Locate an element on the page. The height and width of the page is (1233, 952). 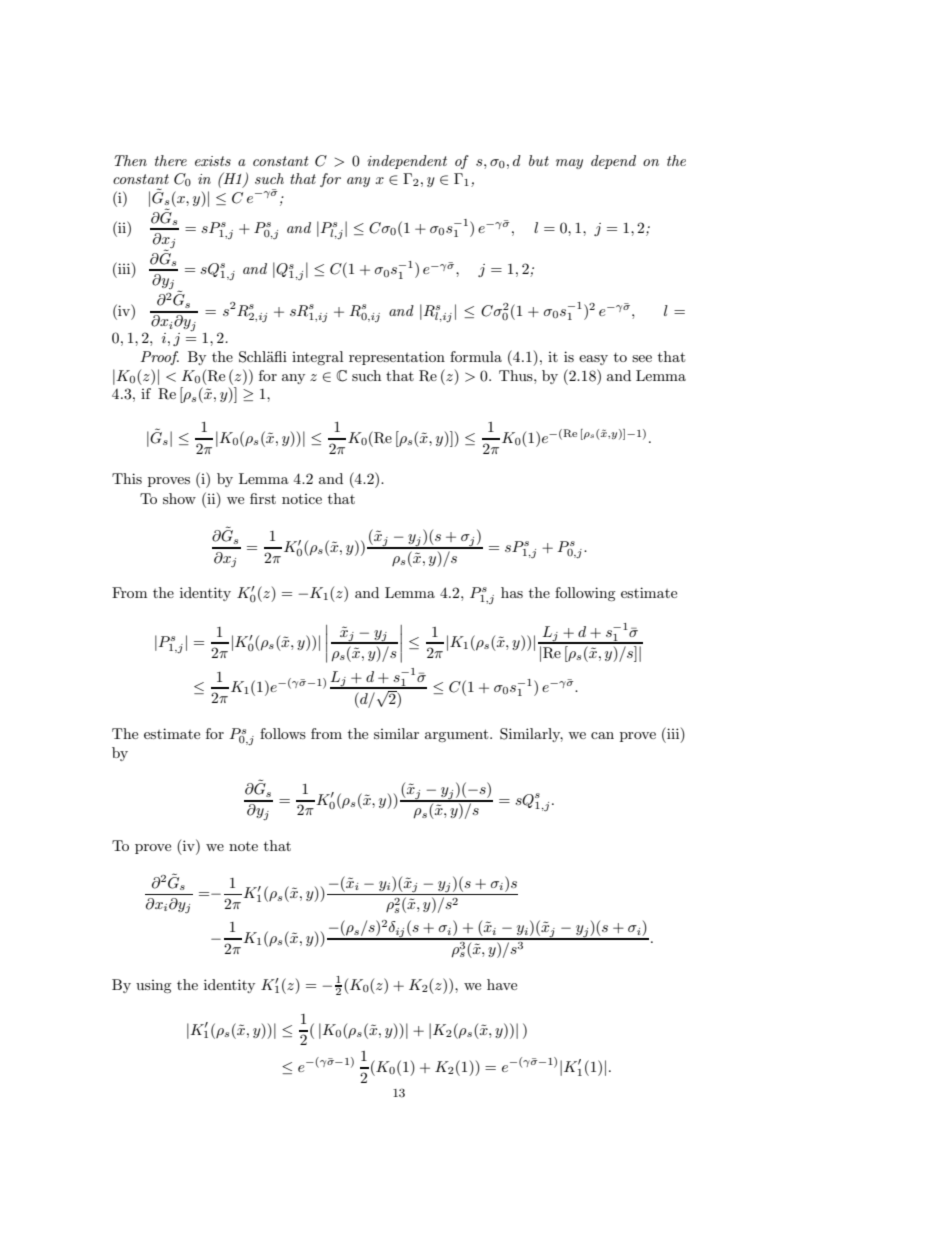
but is located at coordinates (539, 160).
